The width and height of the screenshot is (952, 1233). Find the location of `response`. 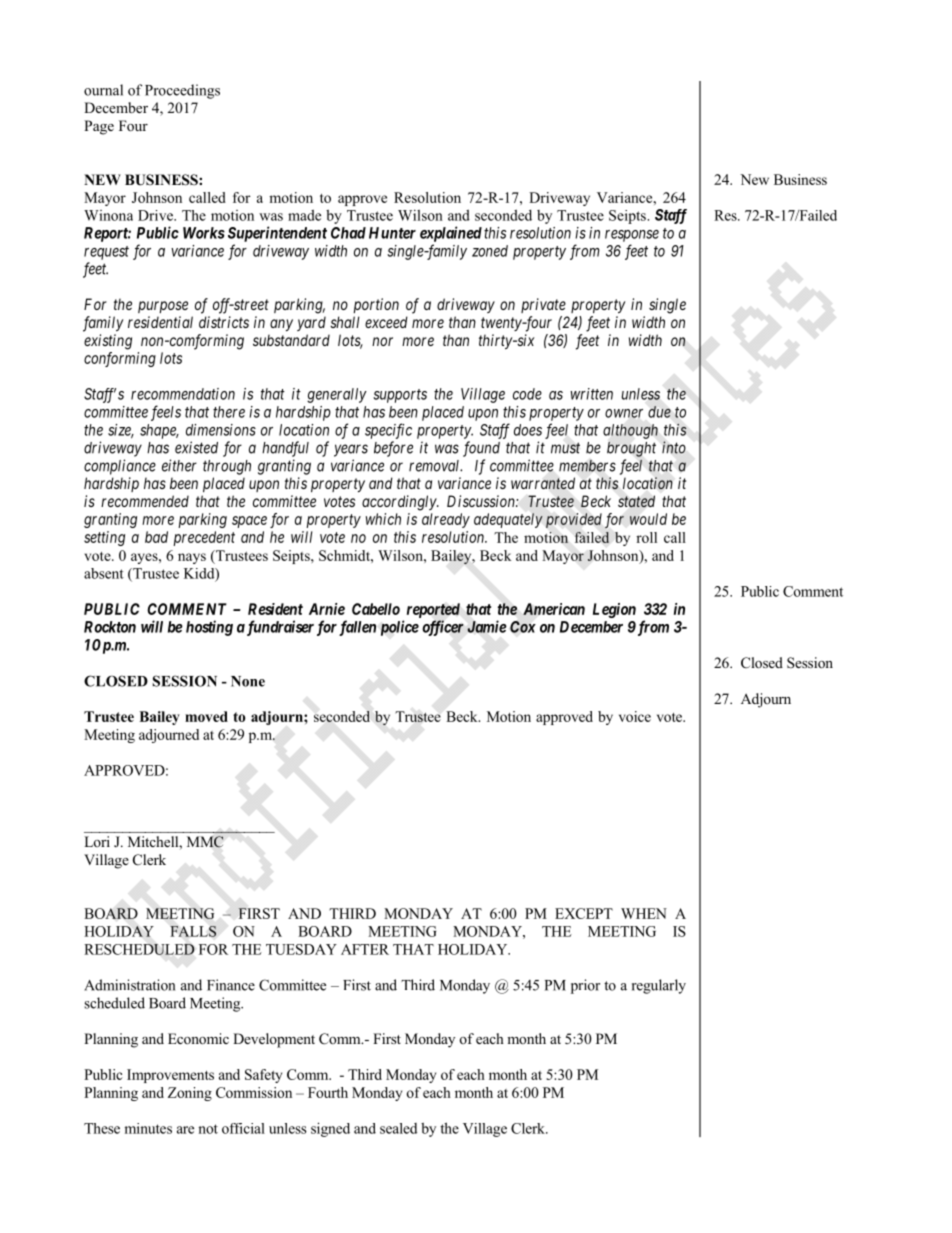

response is located at coordinates (632, 236).
